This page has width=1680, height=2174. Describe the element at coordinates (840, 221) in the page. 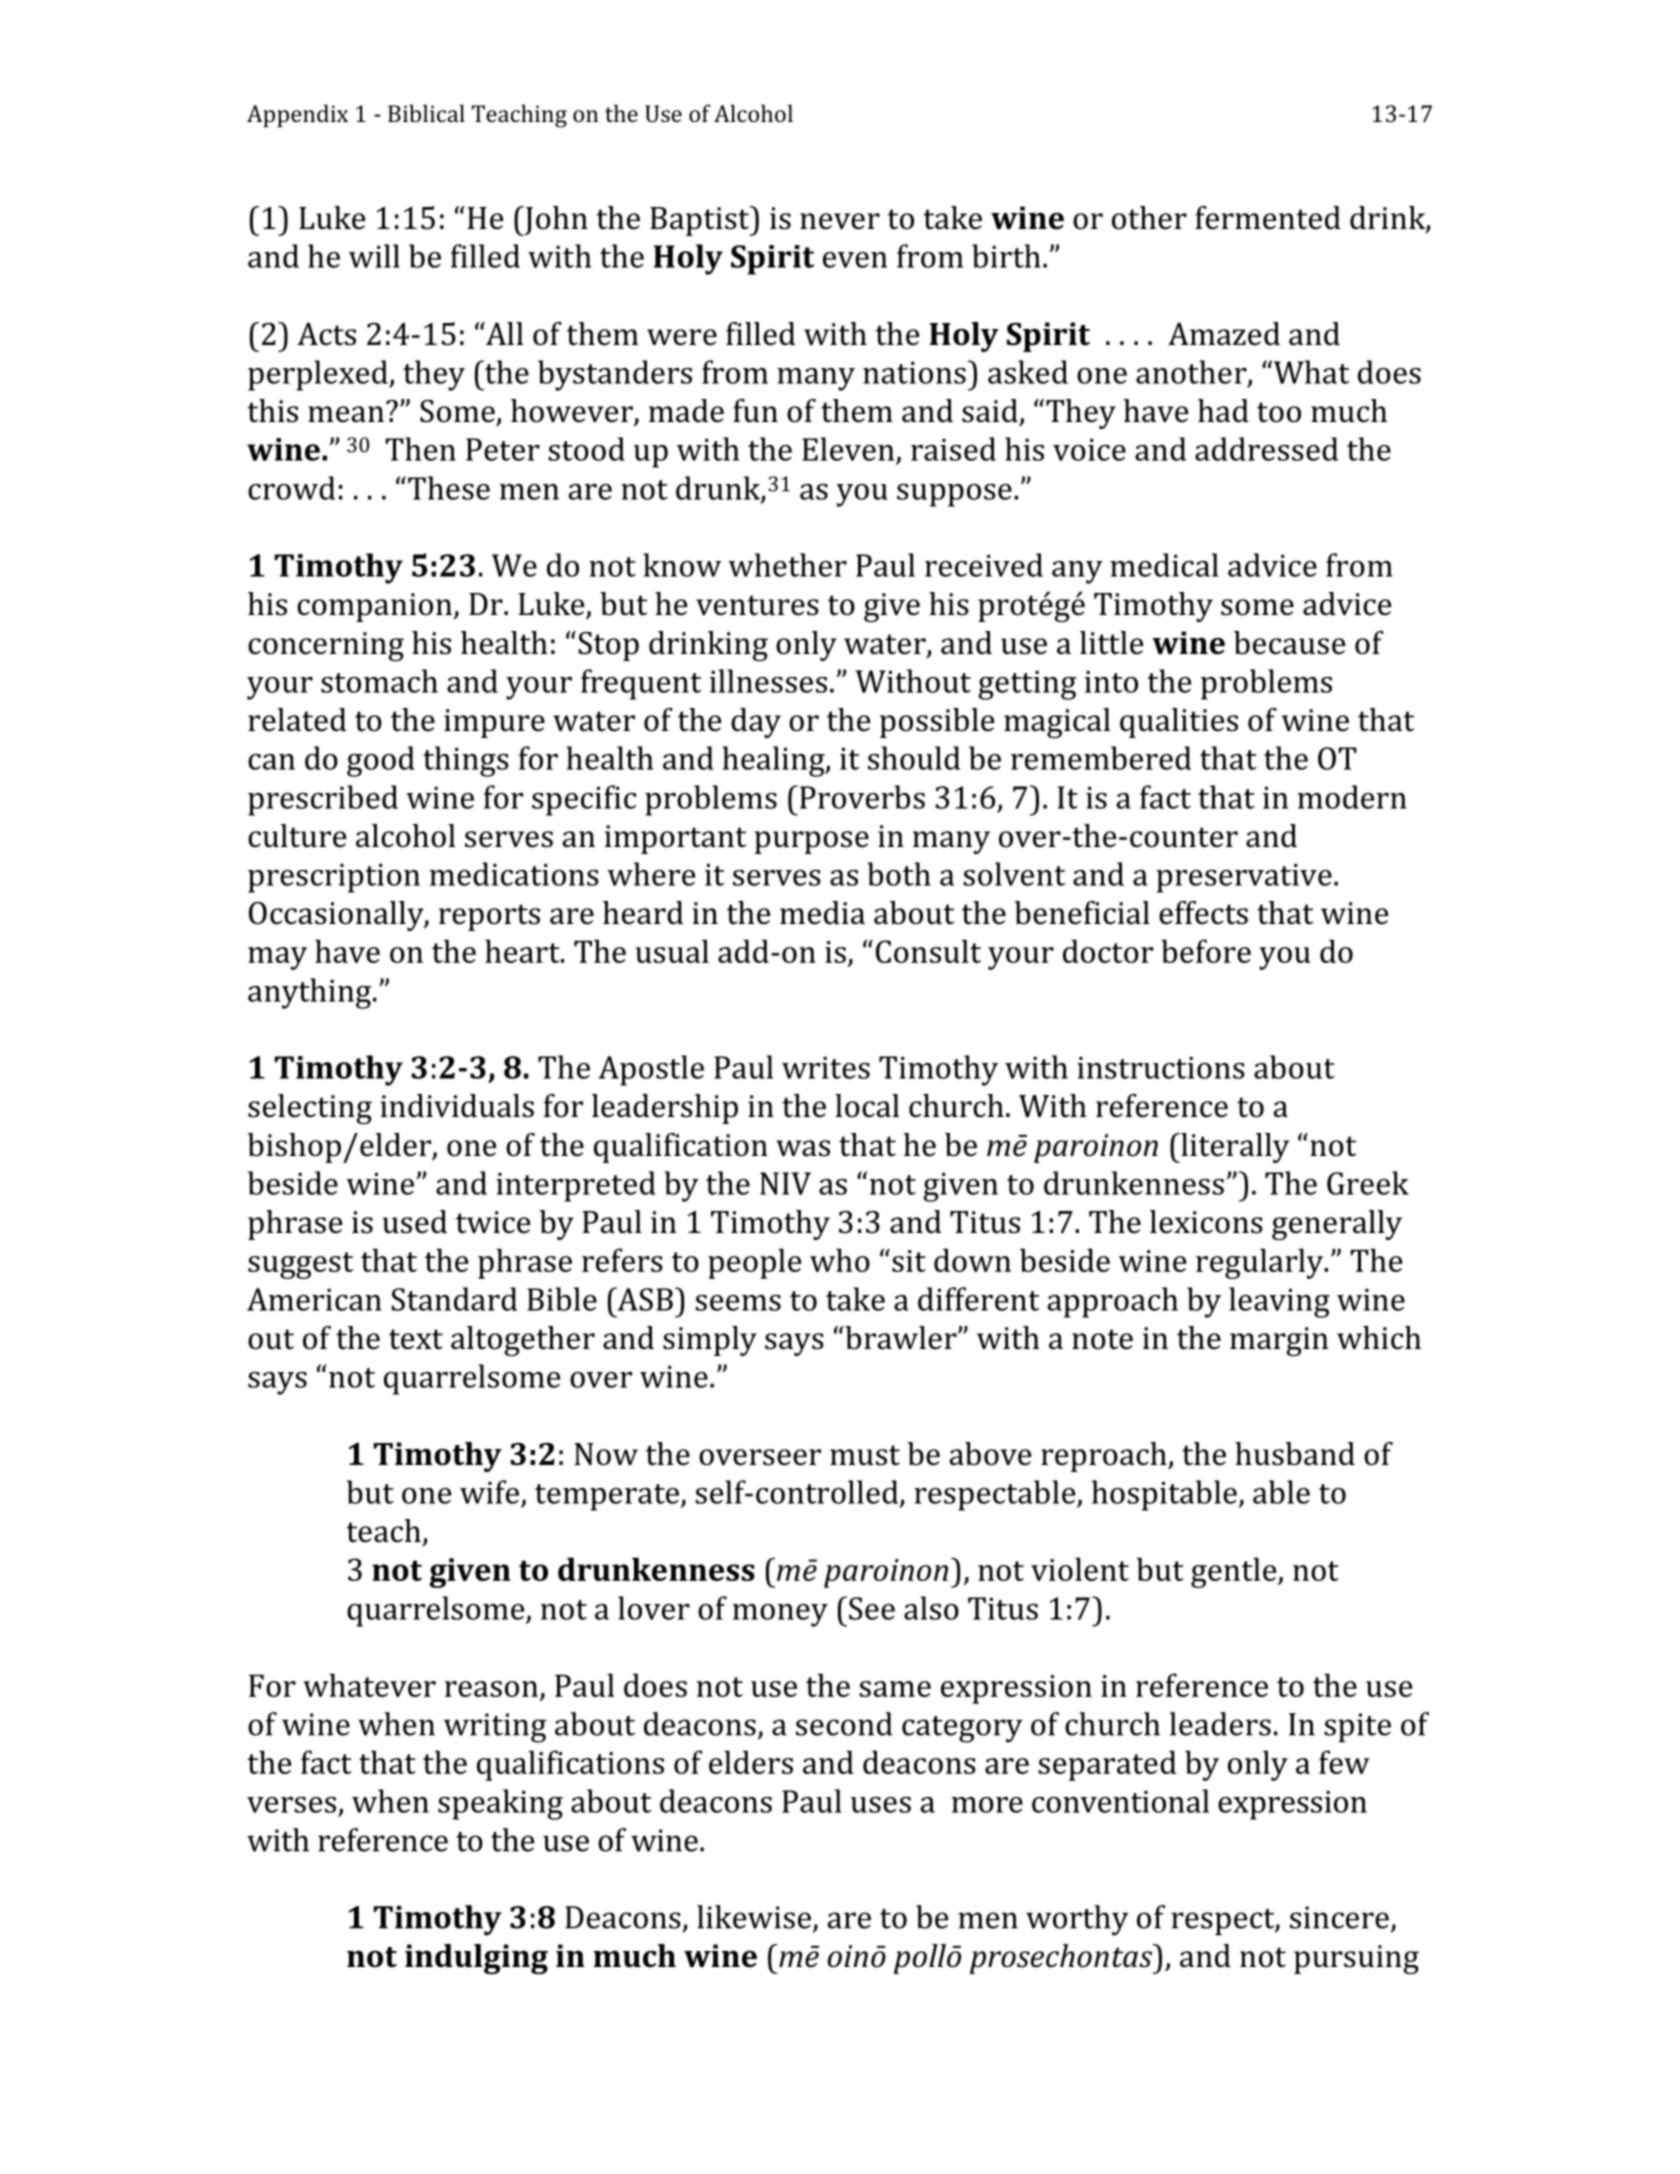

I see `never` at that location.
